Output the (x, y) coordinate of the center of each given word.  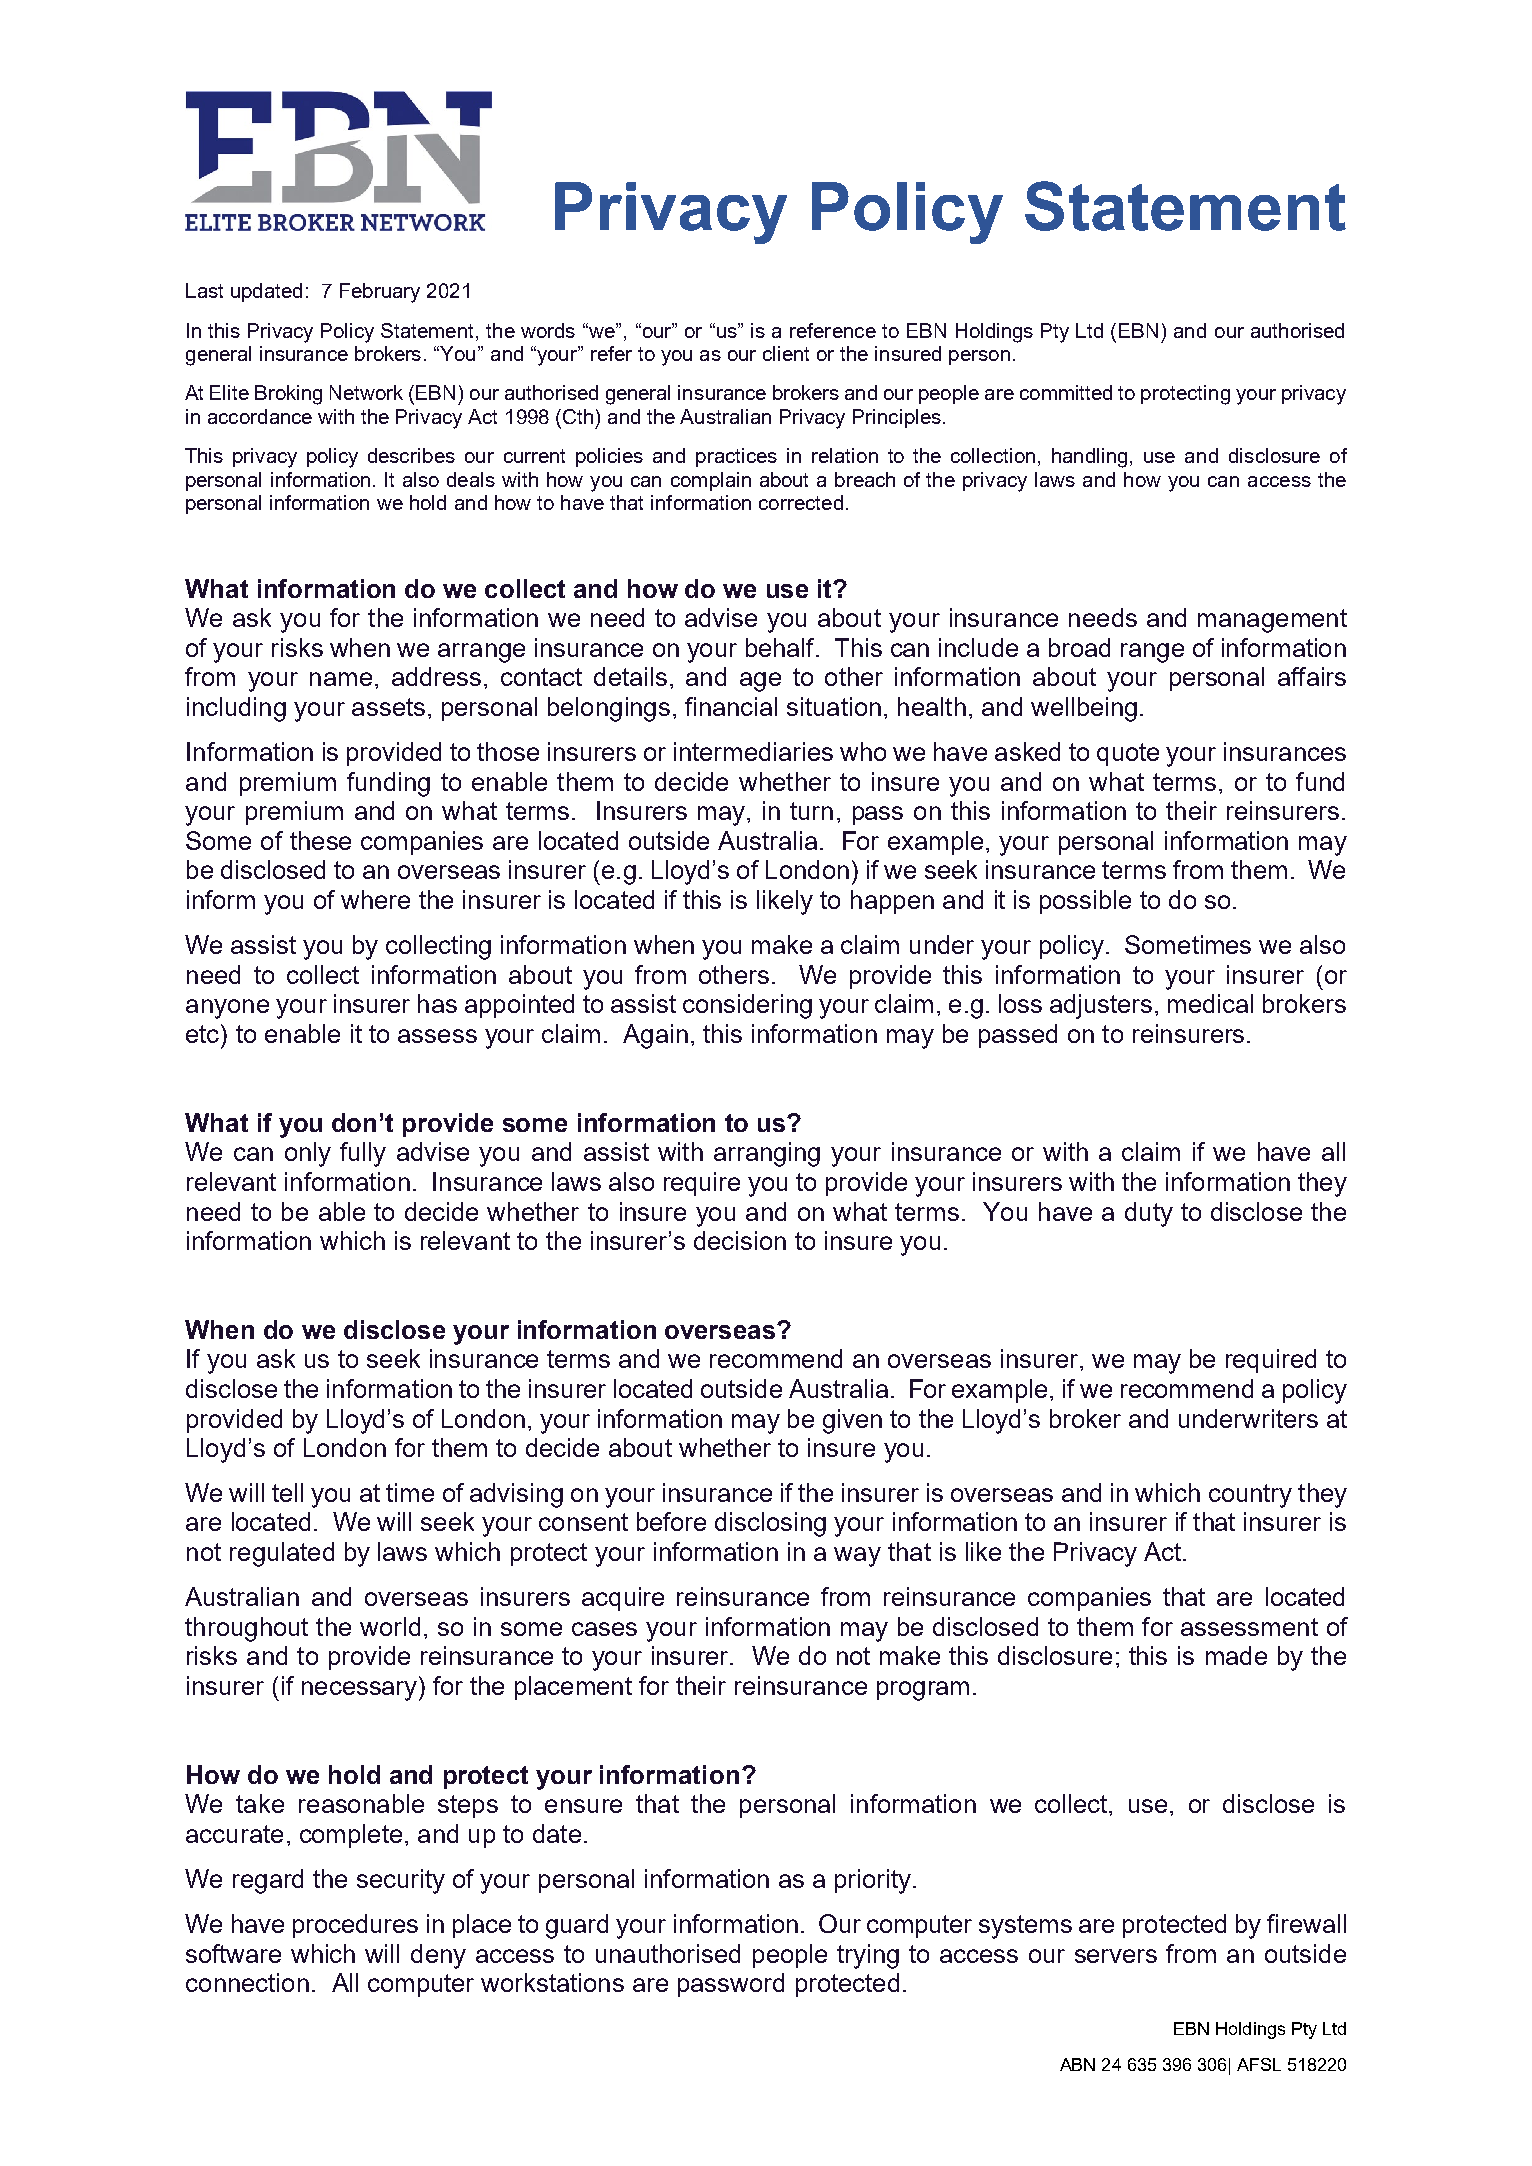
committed (1066, 392)
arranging (767, 1154)
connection (247, 1982)
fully (363, 1154)
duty (1149, 1214)
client (786, 353)
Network (366, 392)
